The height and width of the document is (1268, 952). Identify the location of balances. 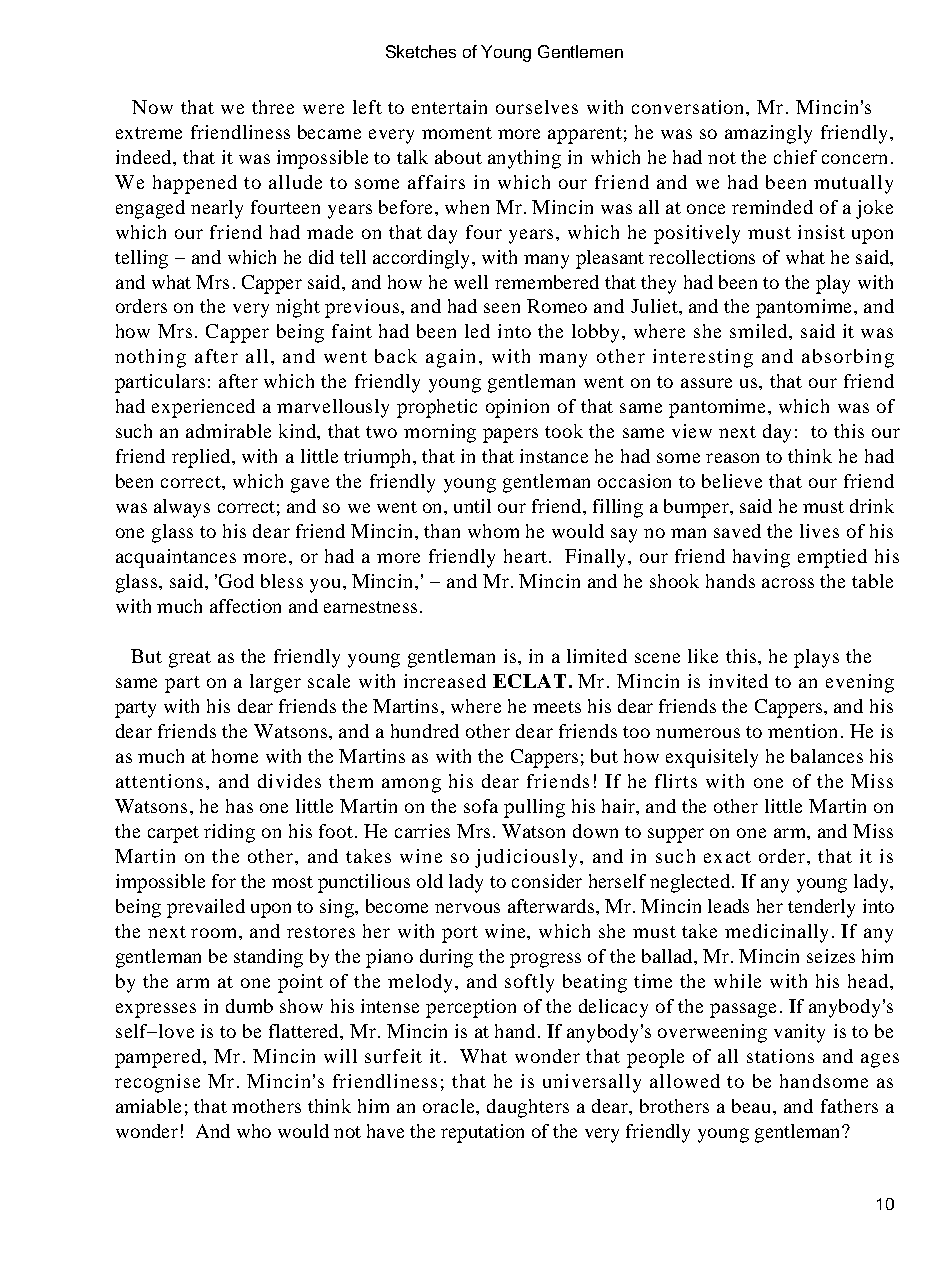
(827, 756).
